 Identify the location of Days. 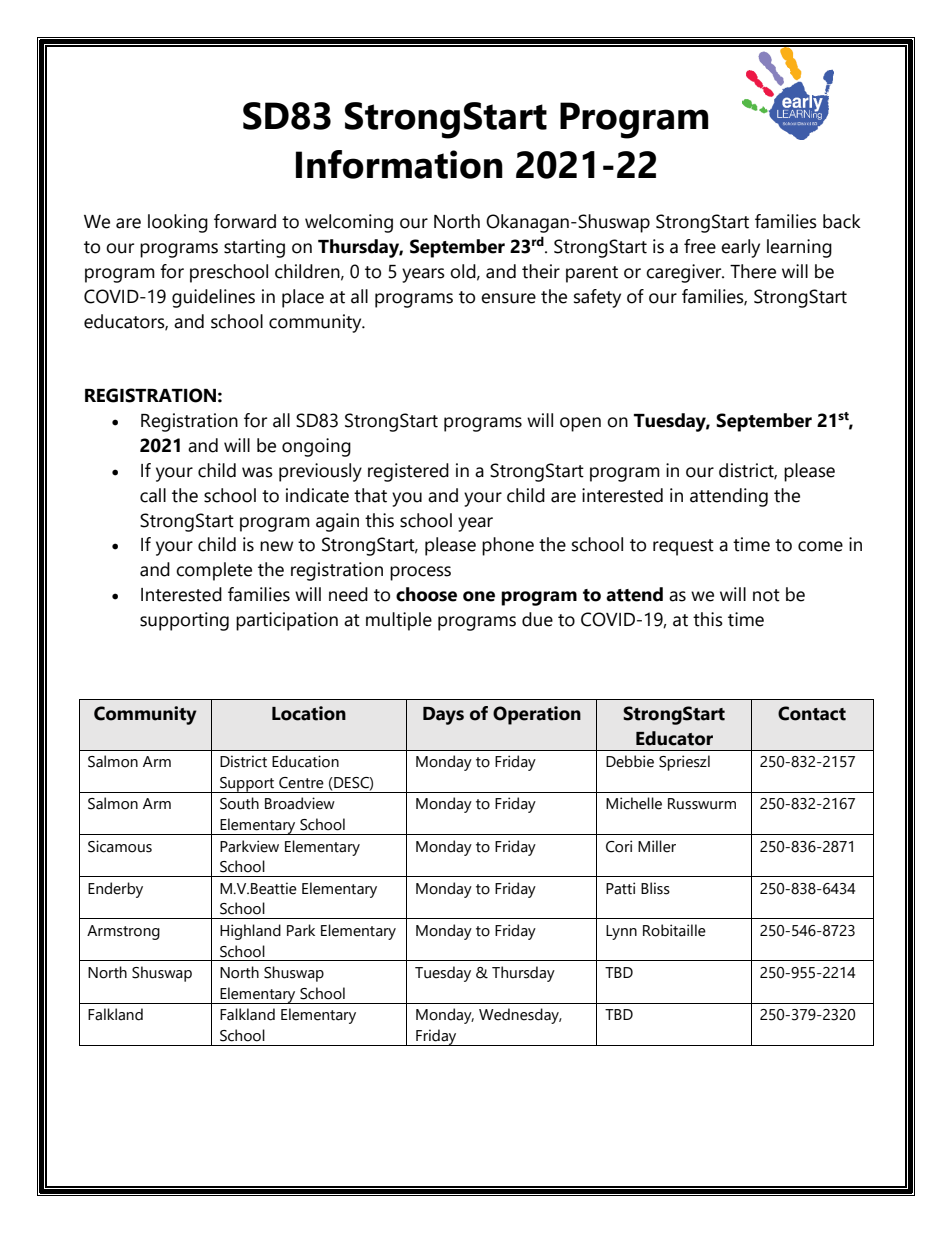
(443, 716).
